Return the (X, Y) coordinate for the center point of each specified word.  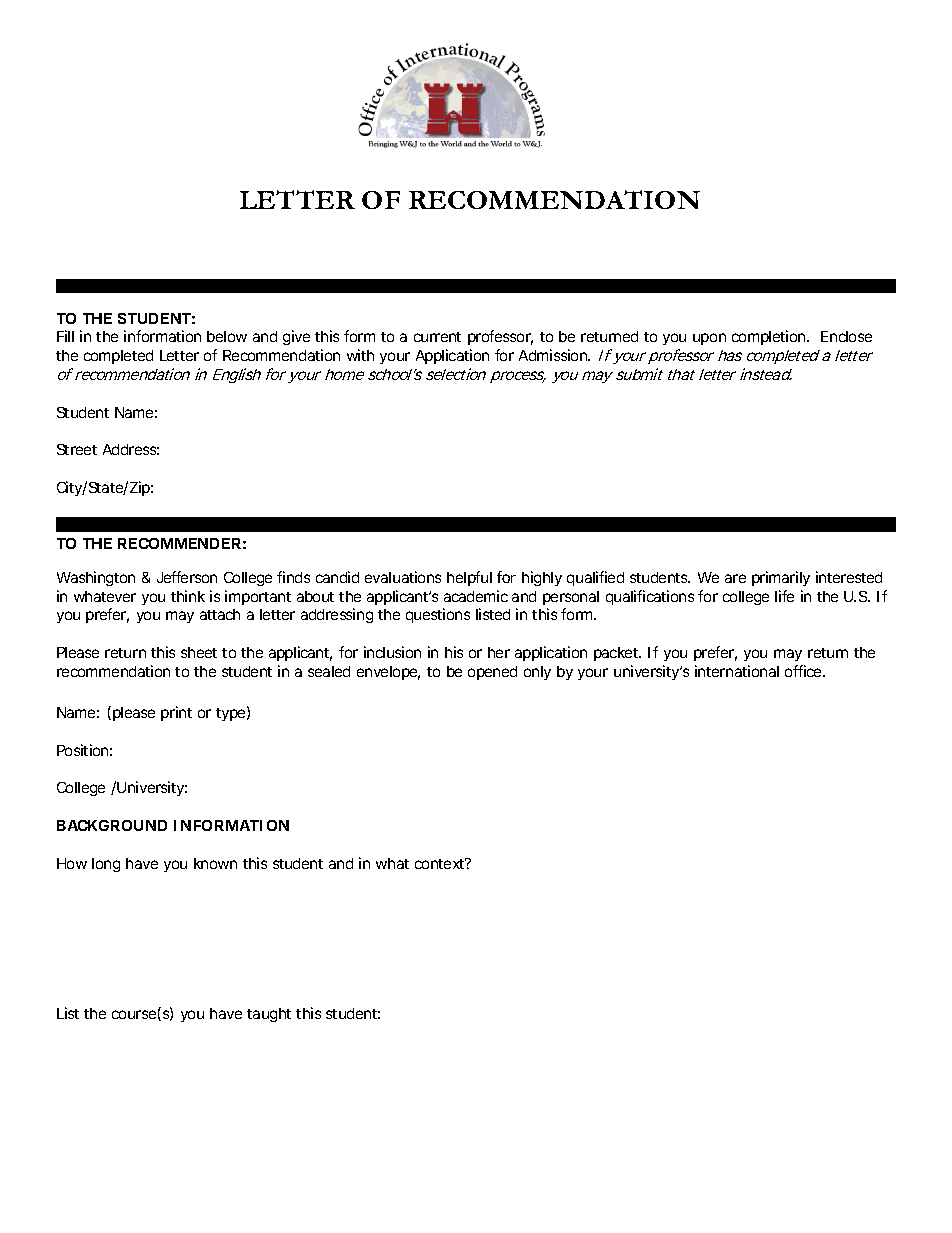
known (215, 863)
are (735, 578)
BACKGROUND (112, 825)
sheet (199, 652)
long (106, 865)
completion (770, 337)
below (227, 336)
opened (492, 673)
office (804, 671)
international (737, 671)
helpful (469, 578)
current (437, 337)
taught (269, 1015)
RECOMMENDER (179, 543)
